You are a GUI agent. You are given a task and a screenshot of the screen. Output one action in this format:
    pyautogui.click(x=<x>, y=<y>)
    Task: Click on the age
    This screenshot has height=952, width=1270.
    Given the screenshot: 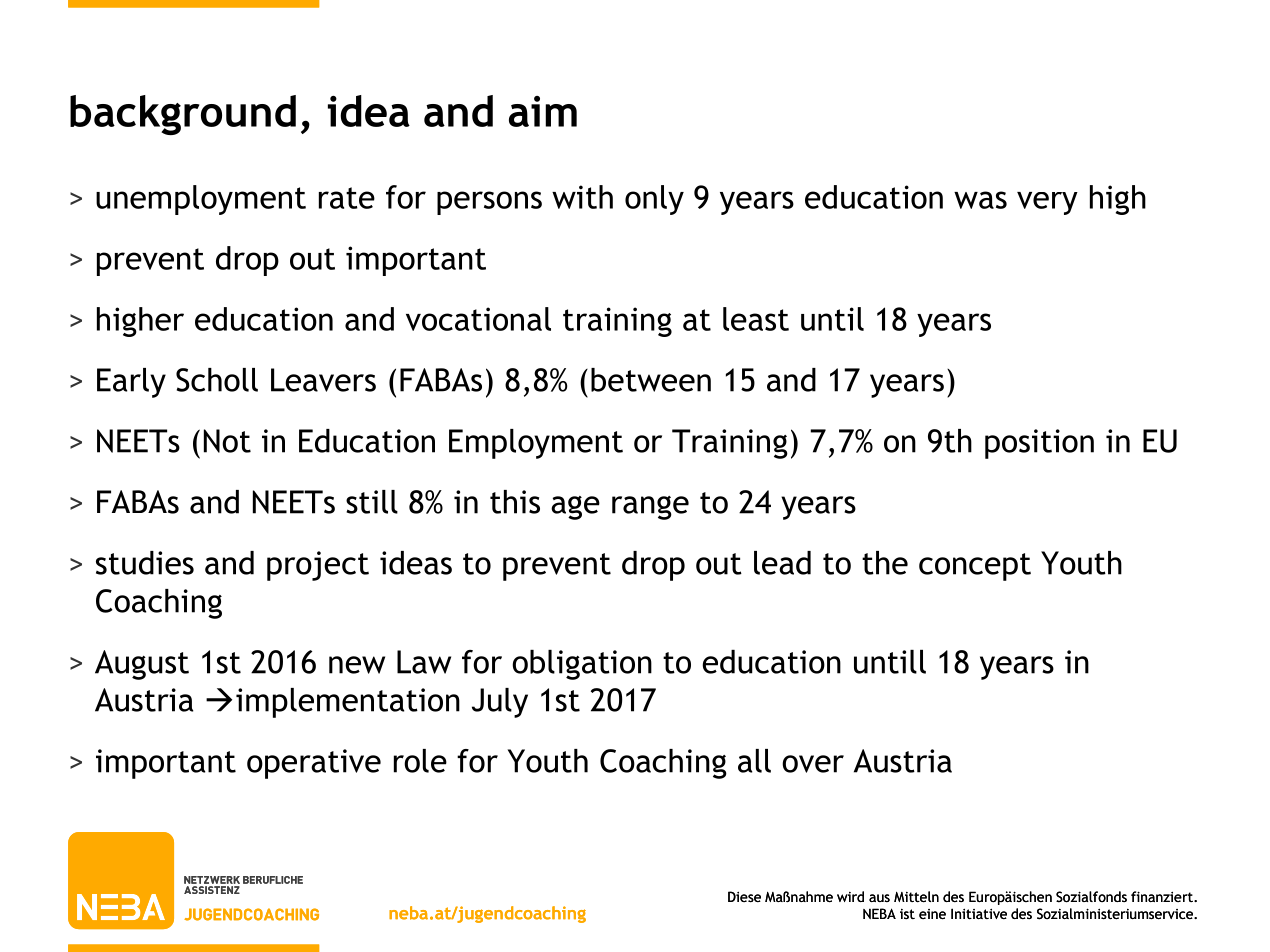 What is the action you would take?
    pyautogui.click(x=575, y=508)
